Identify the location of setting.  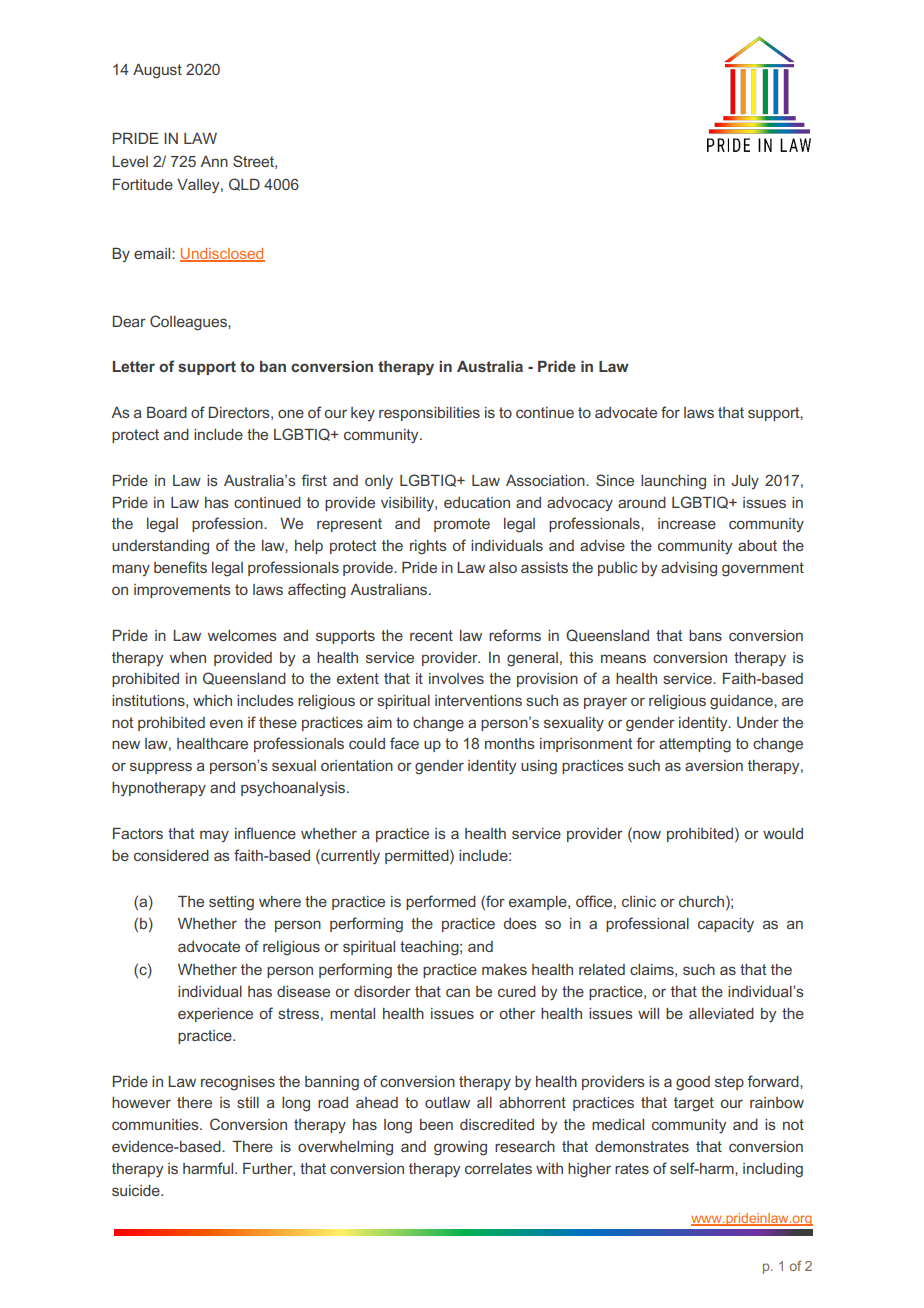
(231, 903).
